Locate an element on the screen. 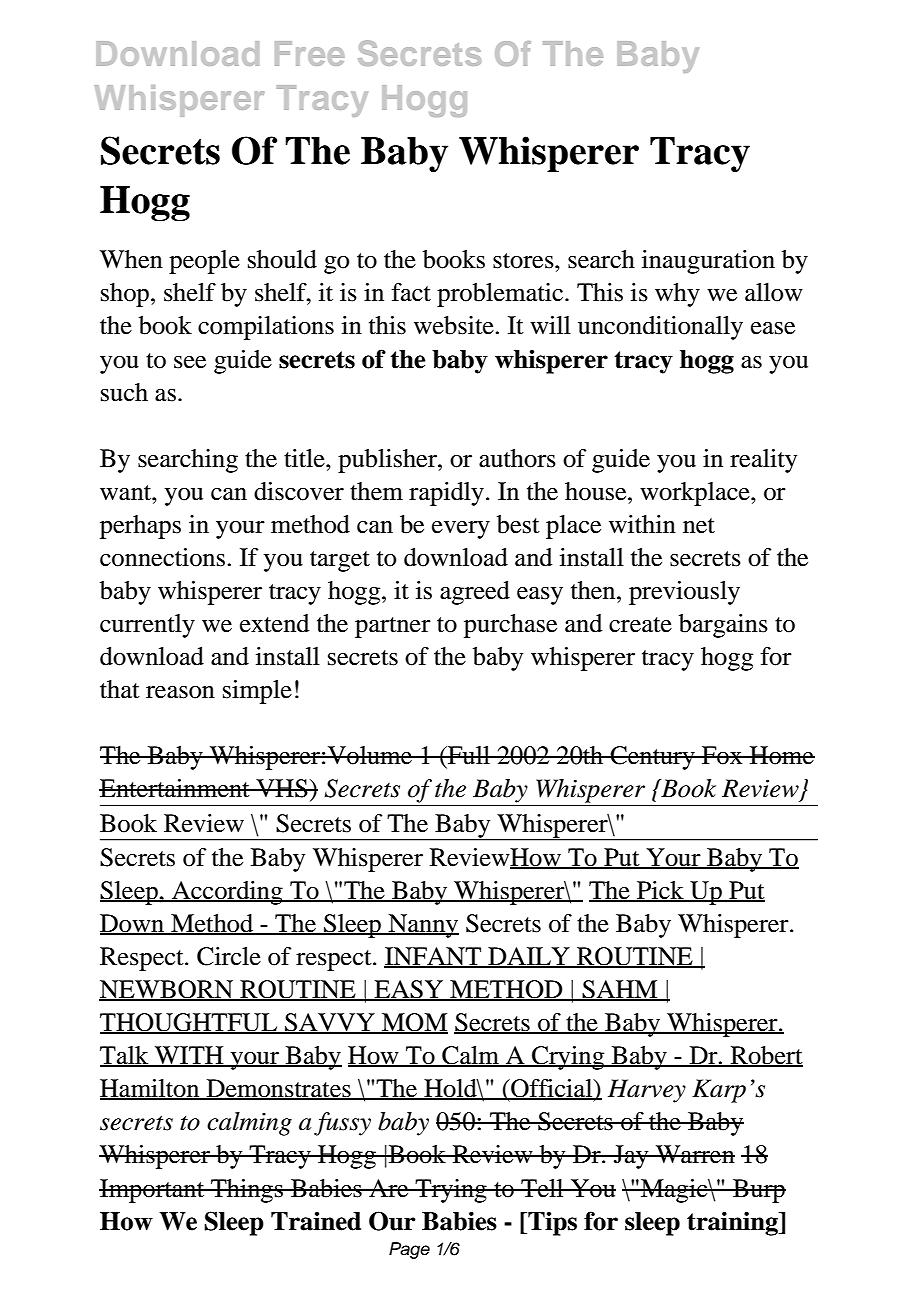  unconditionally is located at coordinates (660, 328).
